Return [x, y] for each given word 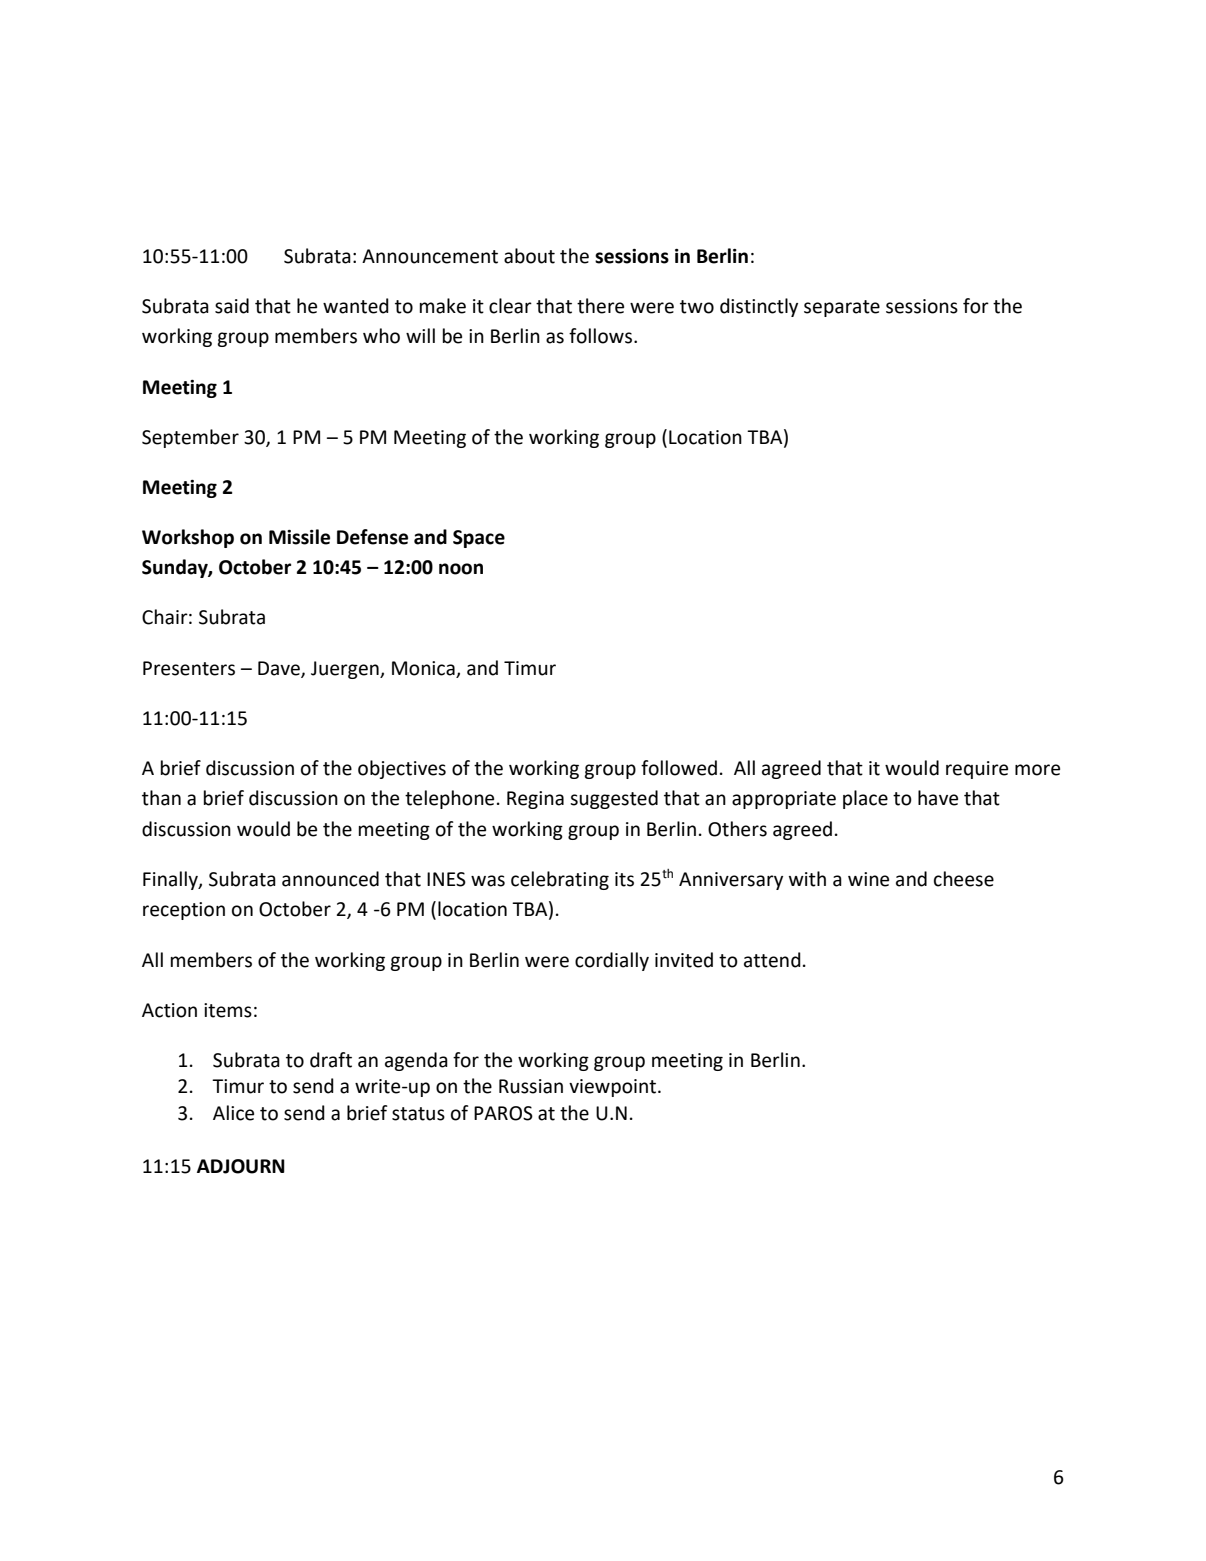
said [232, 306]
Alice [233, 1113]
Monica [423, 668]
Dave [280, 669]
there [600, 306]
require [977, 770]
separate [842, 308]
